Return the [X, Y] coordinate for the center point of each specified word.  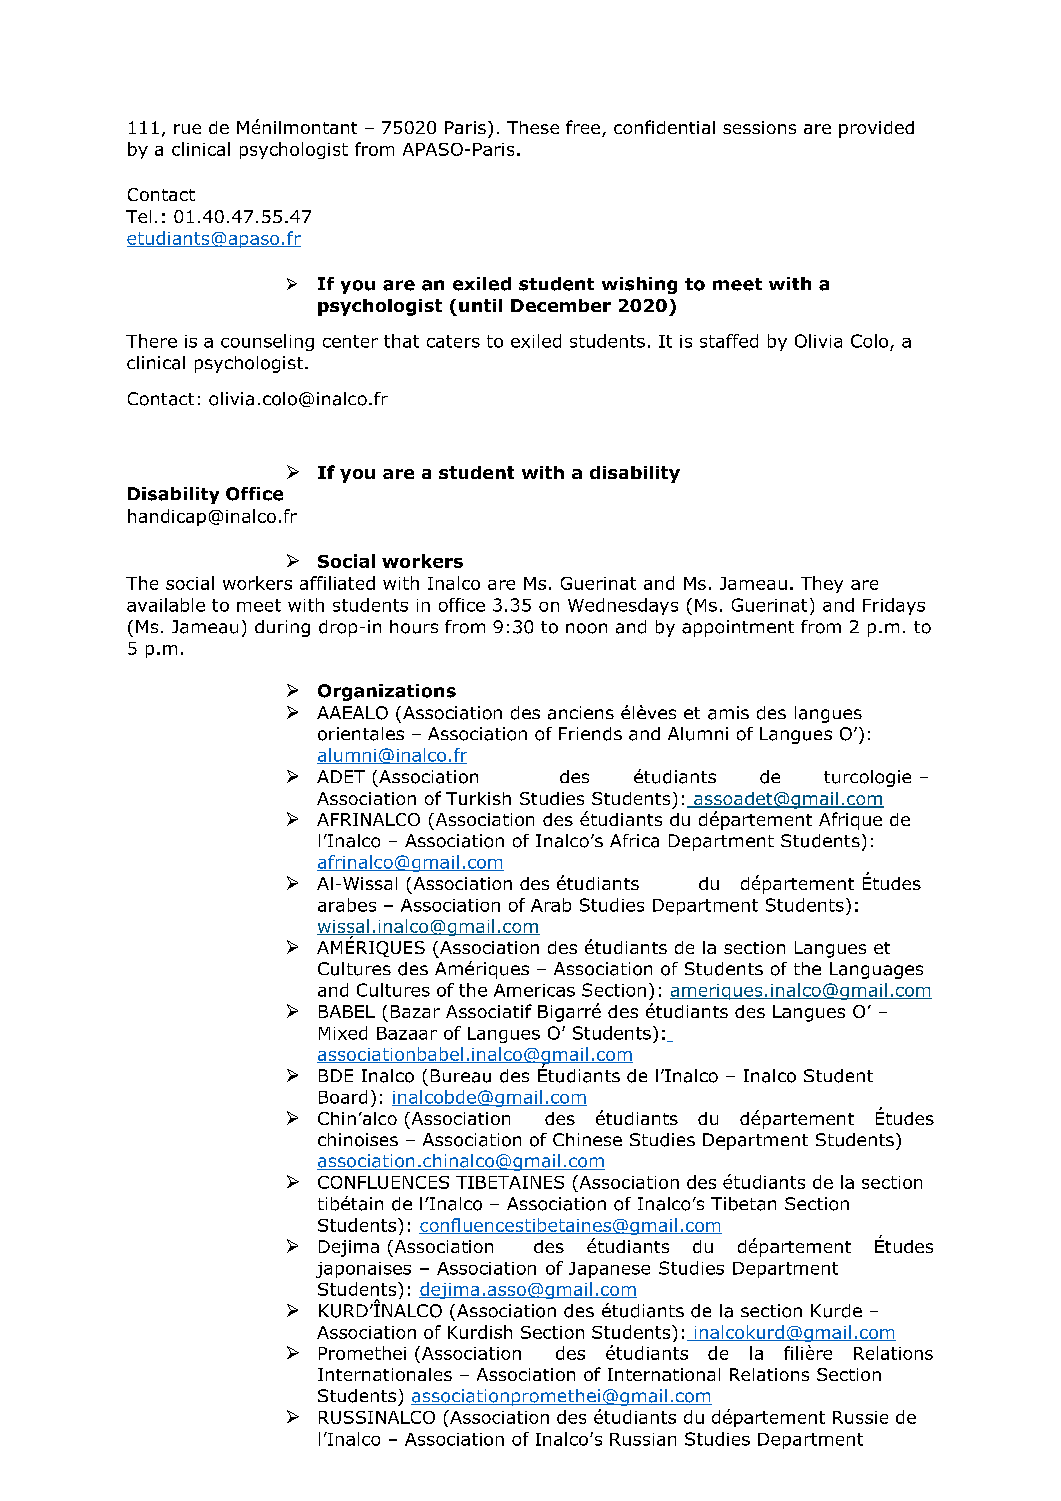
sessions [759, 127]
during [282, 628]
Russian [643, 1439]
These [533, 127]
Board [343, 1097]
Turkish [478, 798]
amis [728, 713]
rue [187, 129]
